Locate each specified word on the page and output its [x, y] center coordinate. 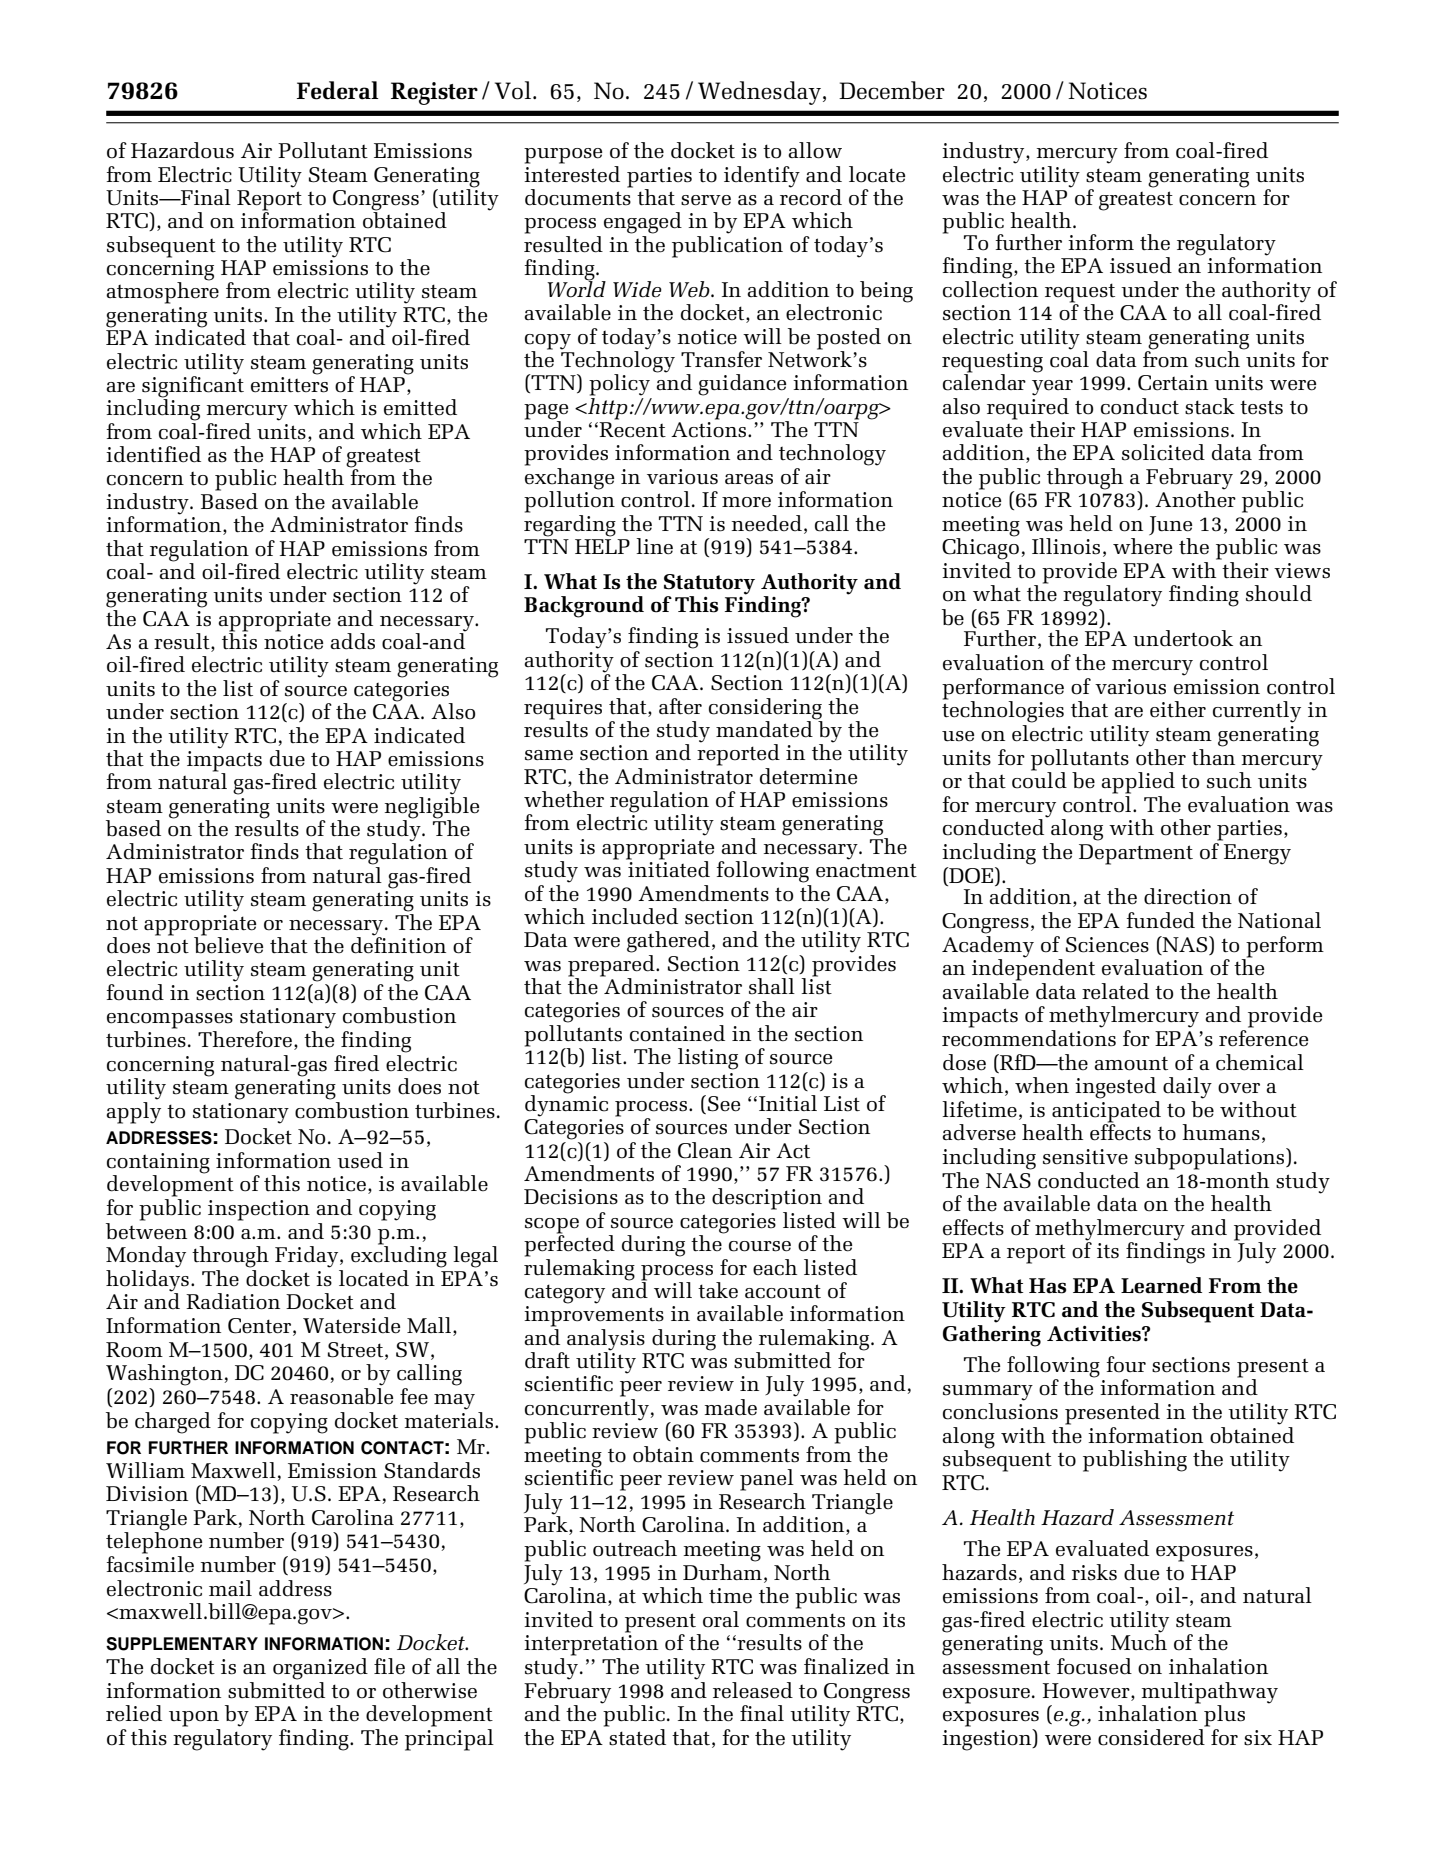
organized [320, 1669]
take [718, 1290]
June [1170, 525]
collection [990, 288]
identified [153, 454]
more [746, 502]
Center [261, 1327]
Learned [1161, 1285]
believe [228, 944]
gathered [668, 942]
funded [1161, 920]
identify [762, 177]
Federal [337, 90]
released [753, 1690]
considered [1151, 1737]
